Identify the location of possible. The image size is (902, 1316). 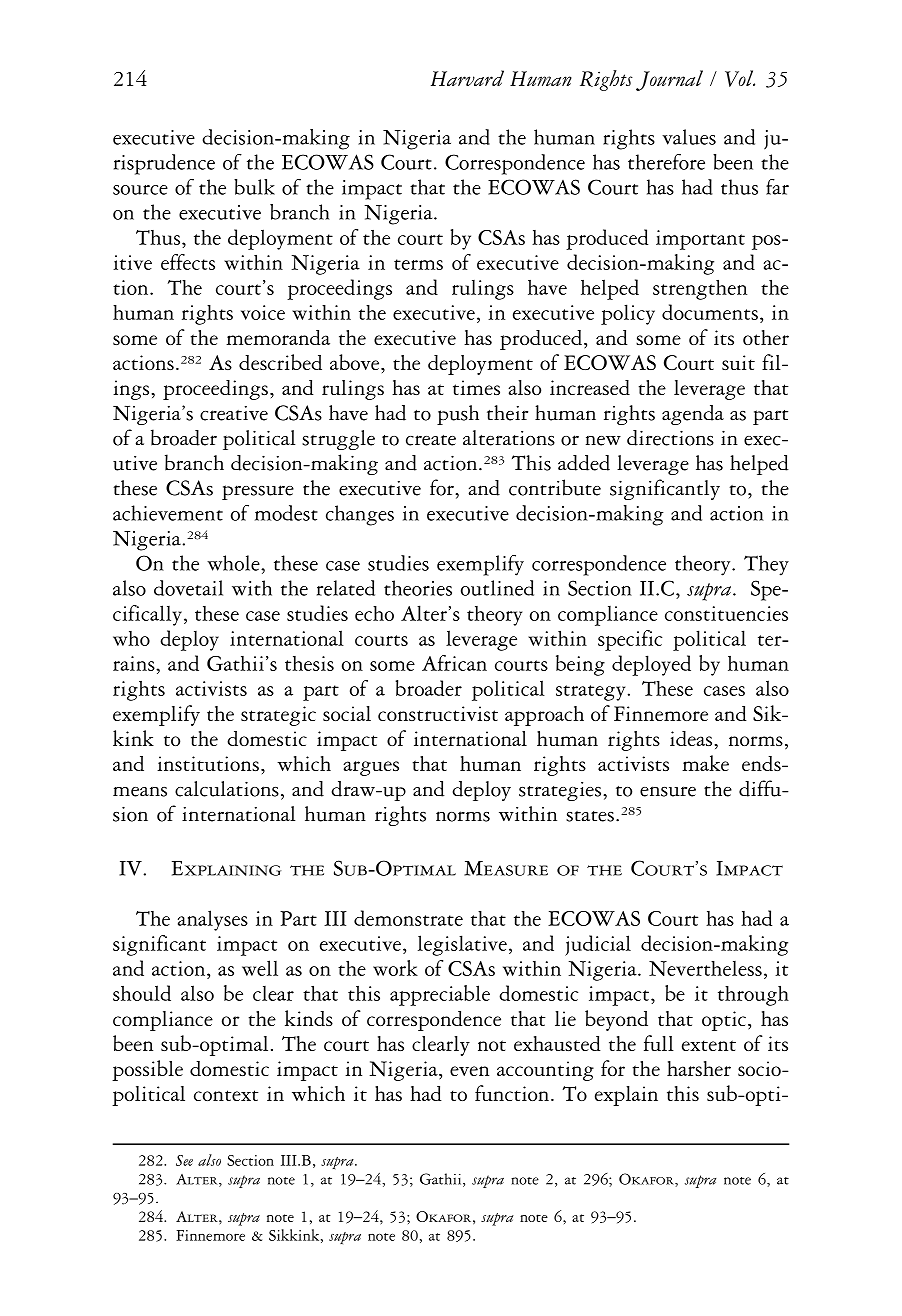
(147, 1070).
